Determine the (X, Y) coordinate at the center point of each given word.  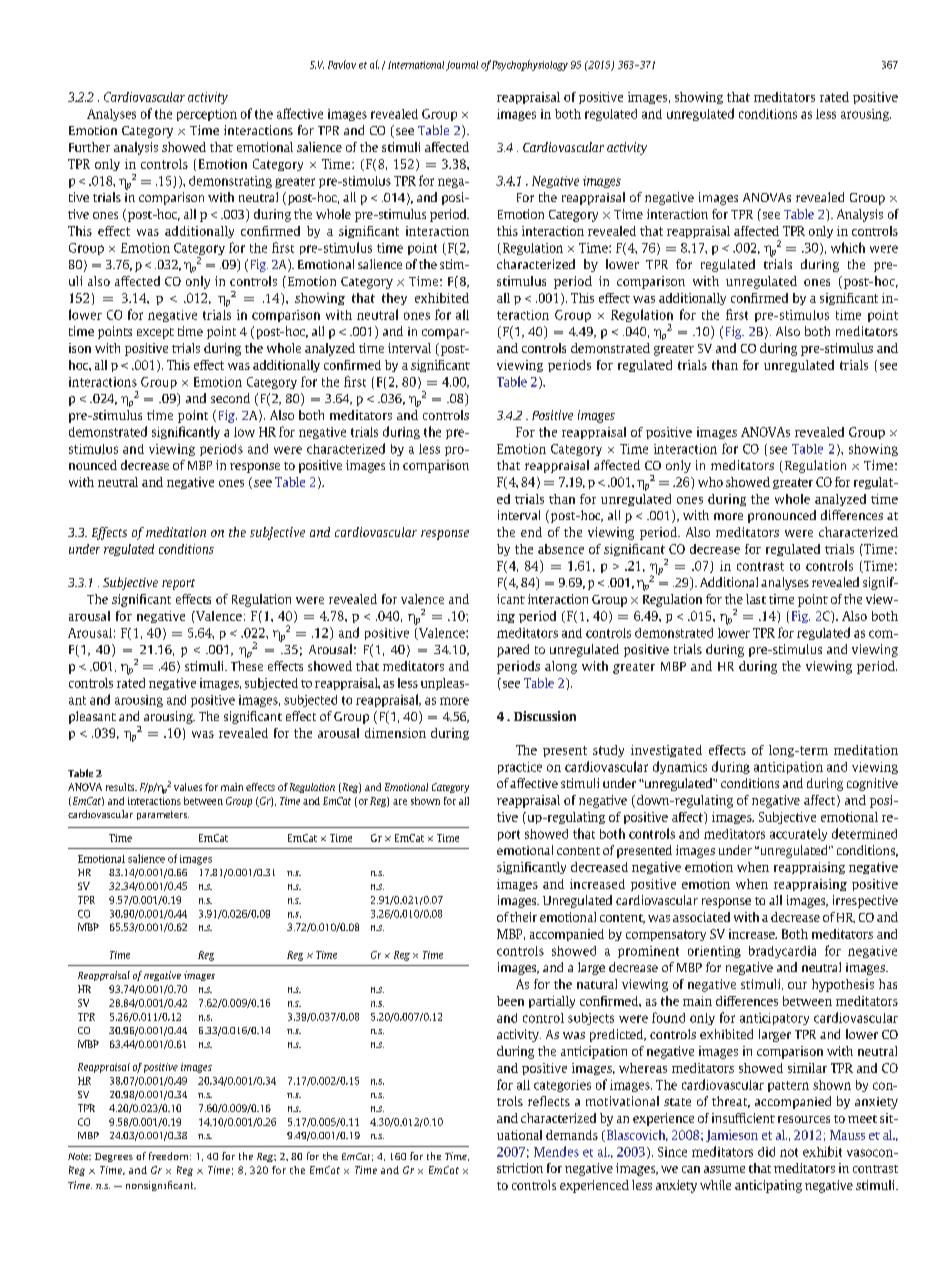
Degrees (114, 1157)
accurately (798, 835)
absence (561, 549)
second (230, 398)
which (848, 247)
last (756, 599)
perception (207, 115)
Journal (462, 66)
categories (562, 1086)
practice (520, 768)
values (188, 787)
